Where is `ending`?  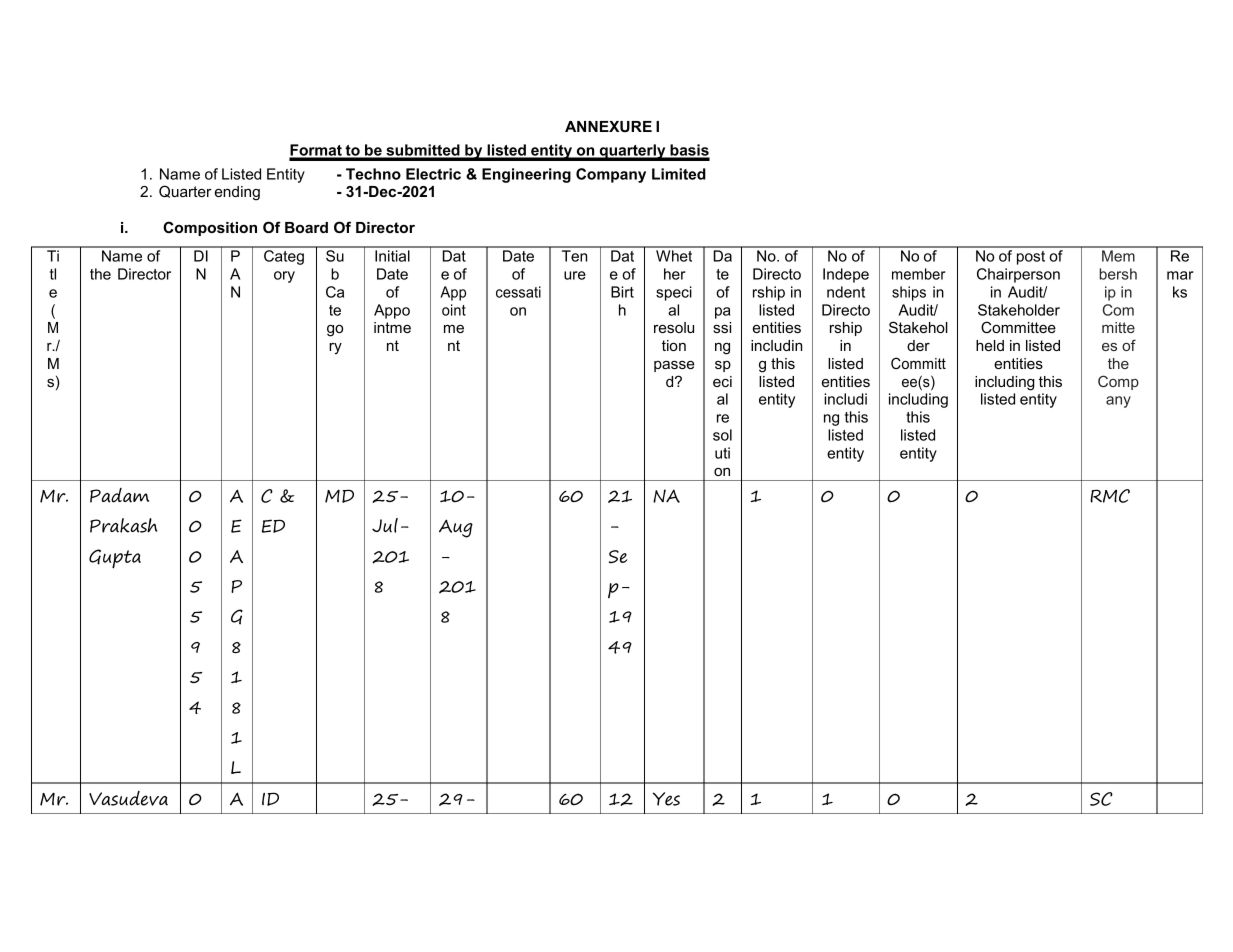 ending is located at coordinates (237, 193).
